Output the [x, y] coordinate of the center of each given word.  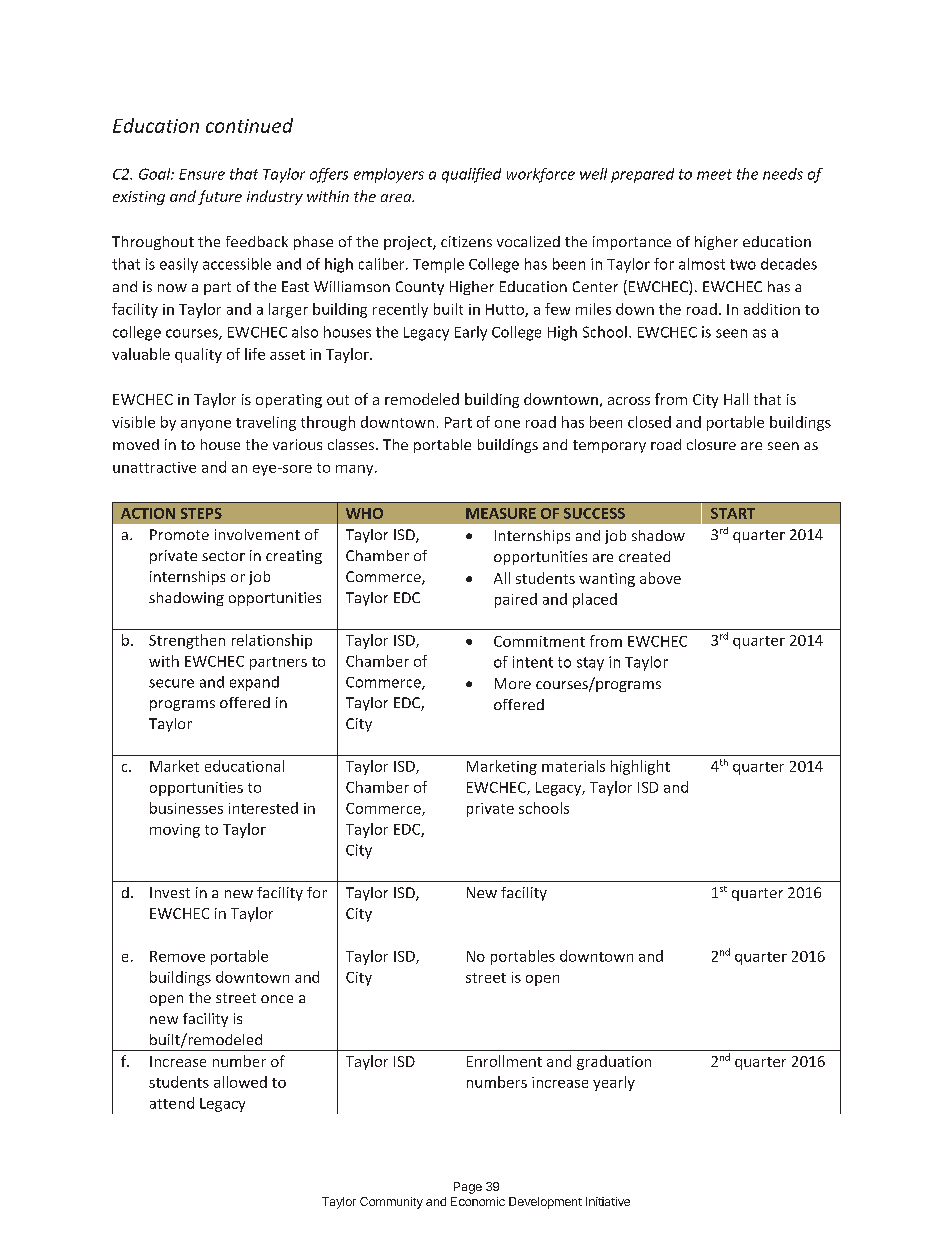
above [660, 578]
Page [468, 1188]
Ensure [202, 174]
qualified [471, 175]
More [513, 683]
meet [714, 174]
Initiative [608, 1201]
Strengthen [187, 641]
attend [172, 1103]
